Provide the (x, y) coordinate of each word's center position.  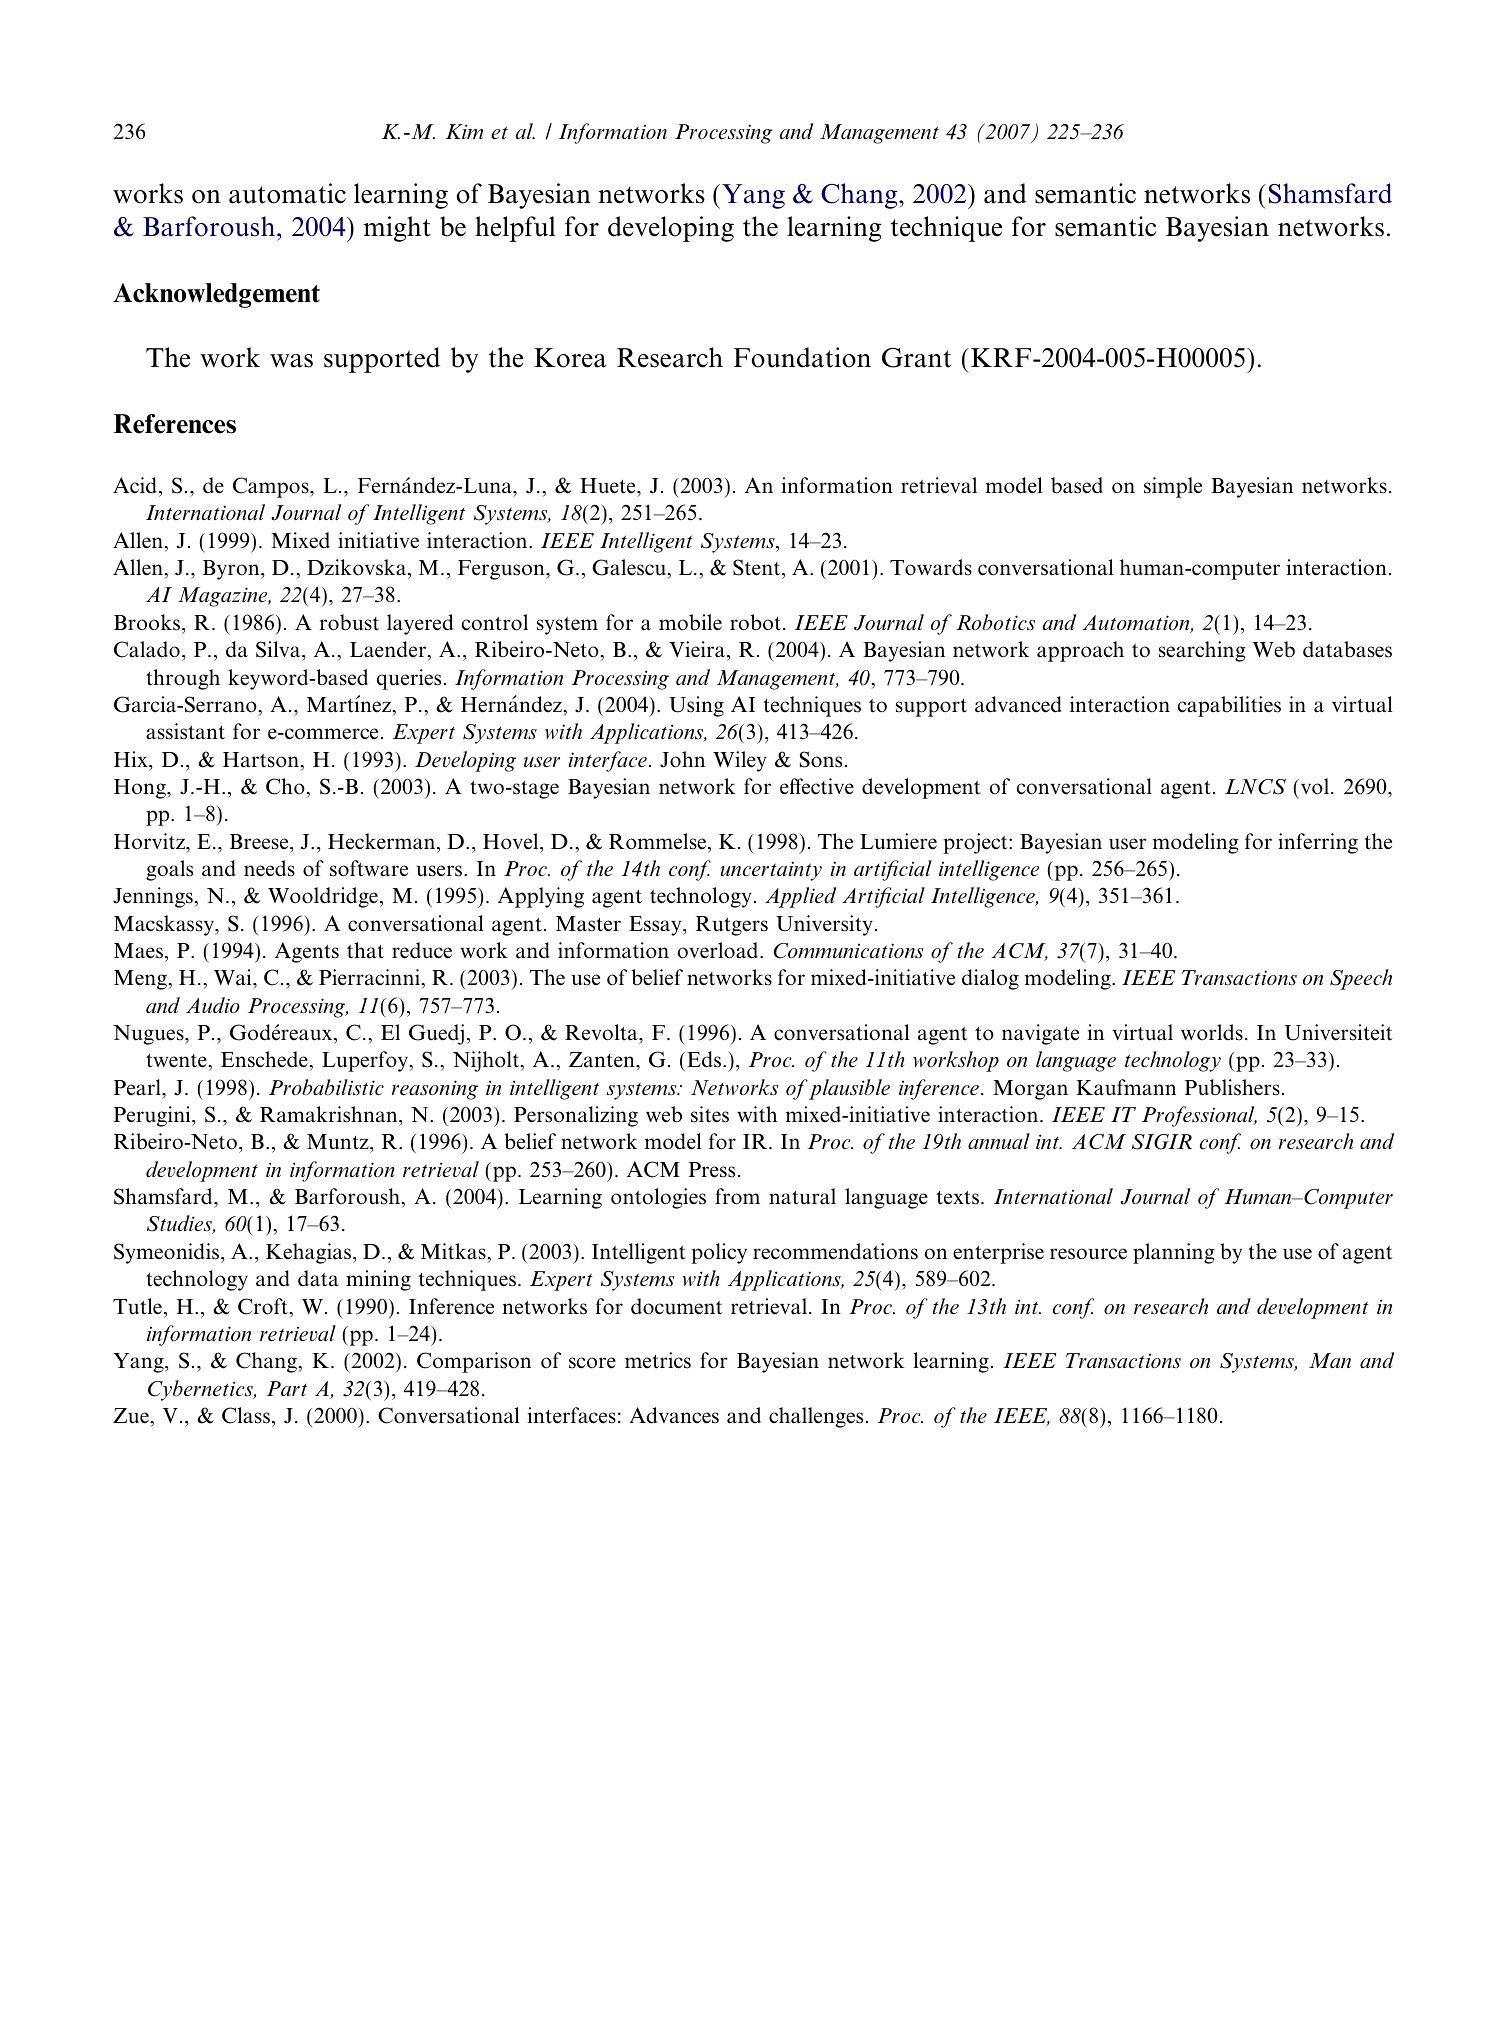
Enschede (265, 1059)
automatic (287, 193)
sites (710, 1114)
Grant (916, 358)
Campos (272, 487)
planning (1174, 1253)
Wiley (740, 761)
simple (1173, 487)
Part (286, 1388)
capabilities (1229, 706)
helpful (515, 229)
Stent (758, 567)
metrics (658, 1360)
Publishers (1232, 1087)
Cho (286, 786)
